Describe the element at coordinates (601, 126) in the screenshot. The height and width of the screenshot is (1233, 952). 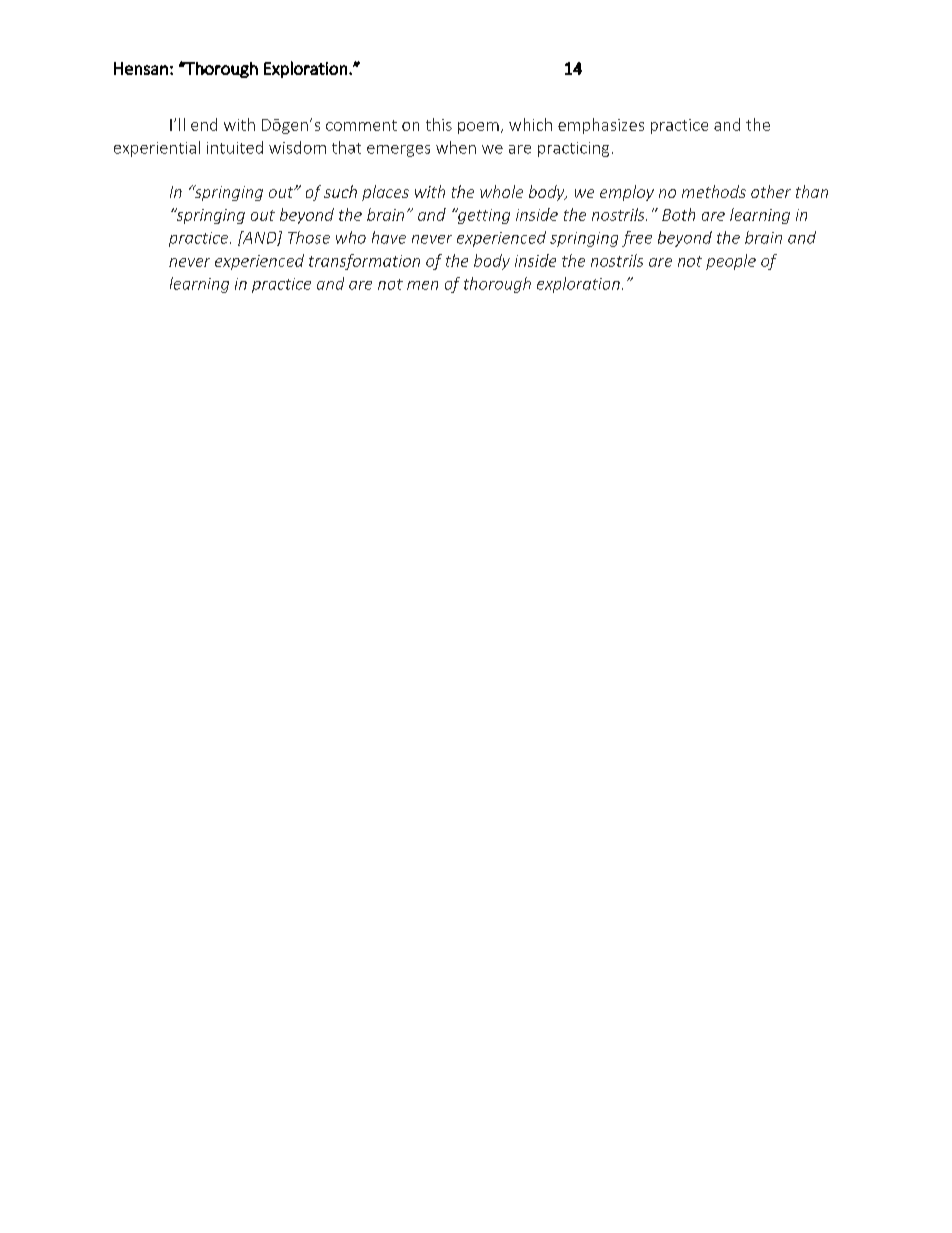
I see `emphasizes` at that location.
